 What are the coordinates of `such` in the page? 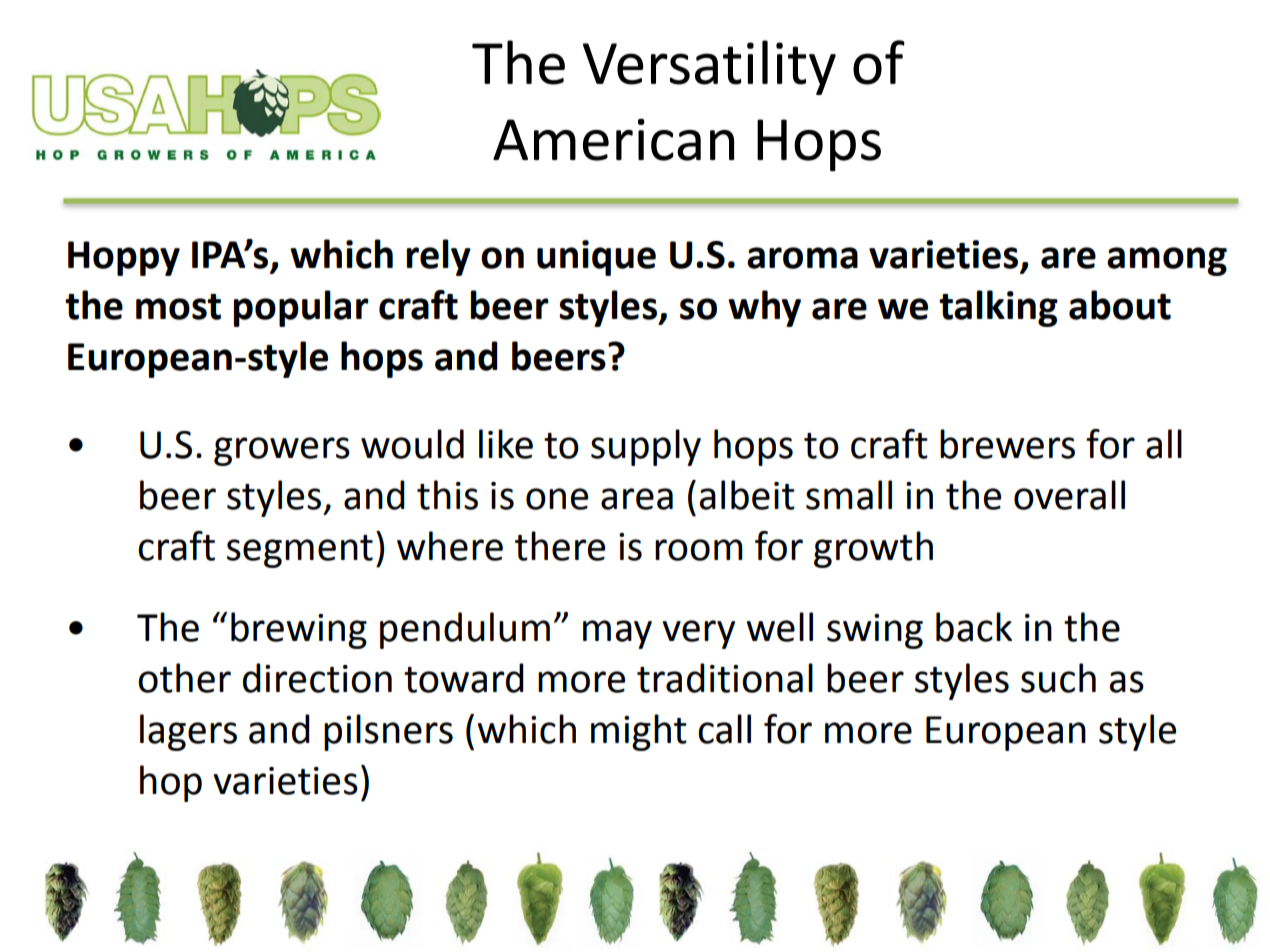 It's located at (1058, 678).
